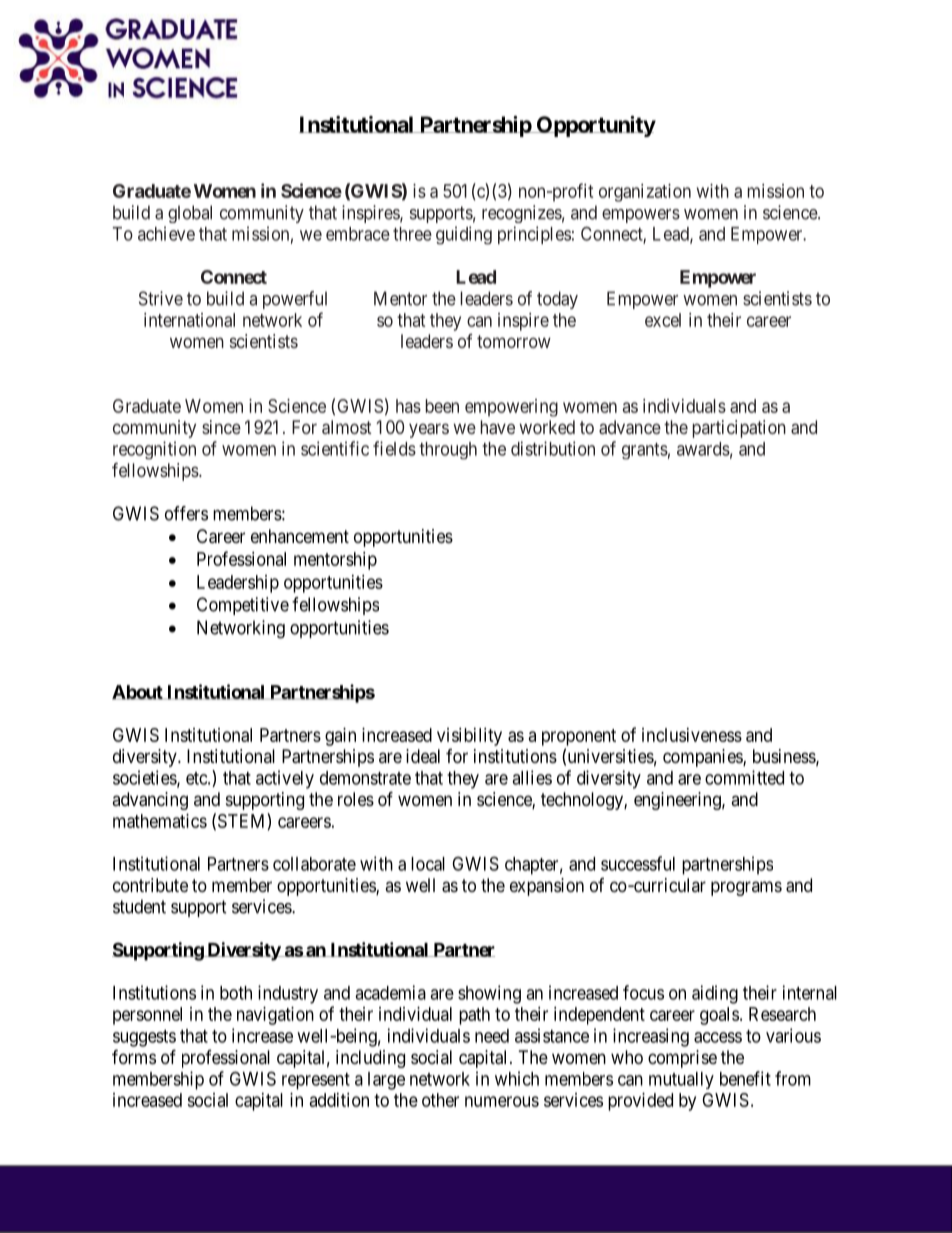 The image size is (952, 1233). What do you see at coordinates (645, 193) in the document?
I see `organization` at bounding box center [645, 193].
